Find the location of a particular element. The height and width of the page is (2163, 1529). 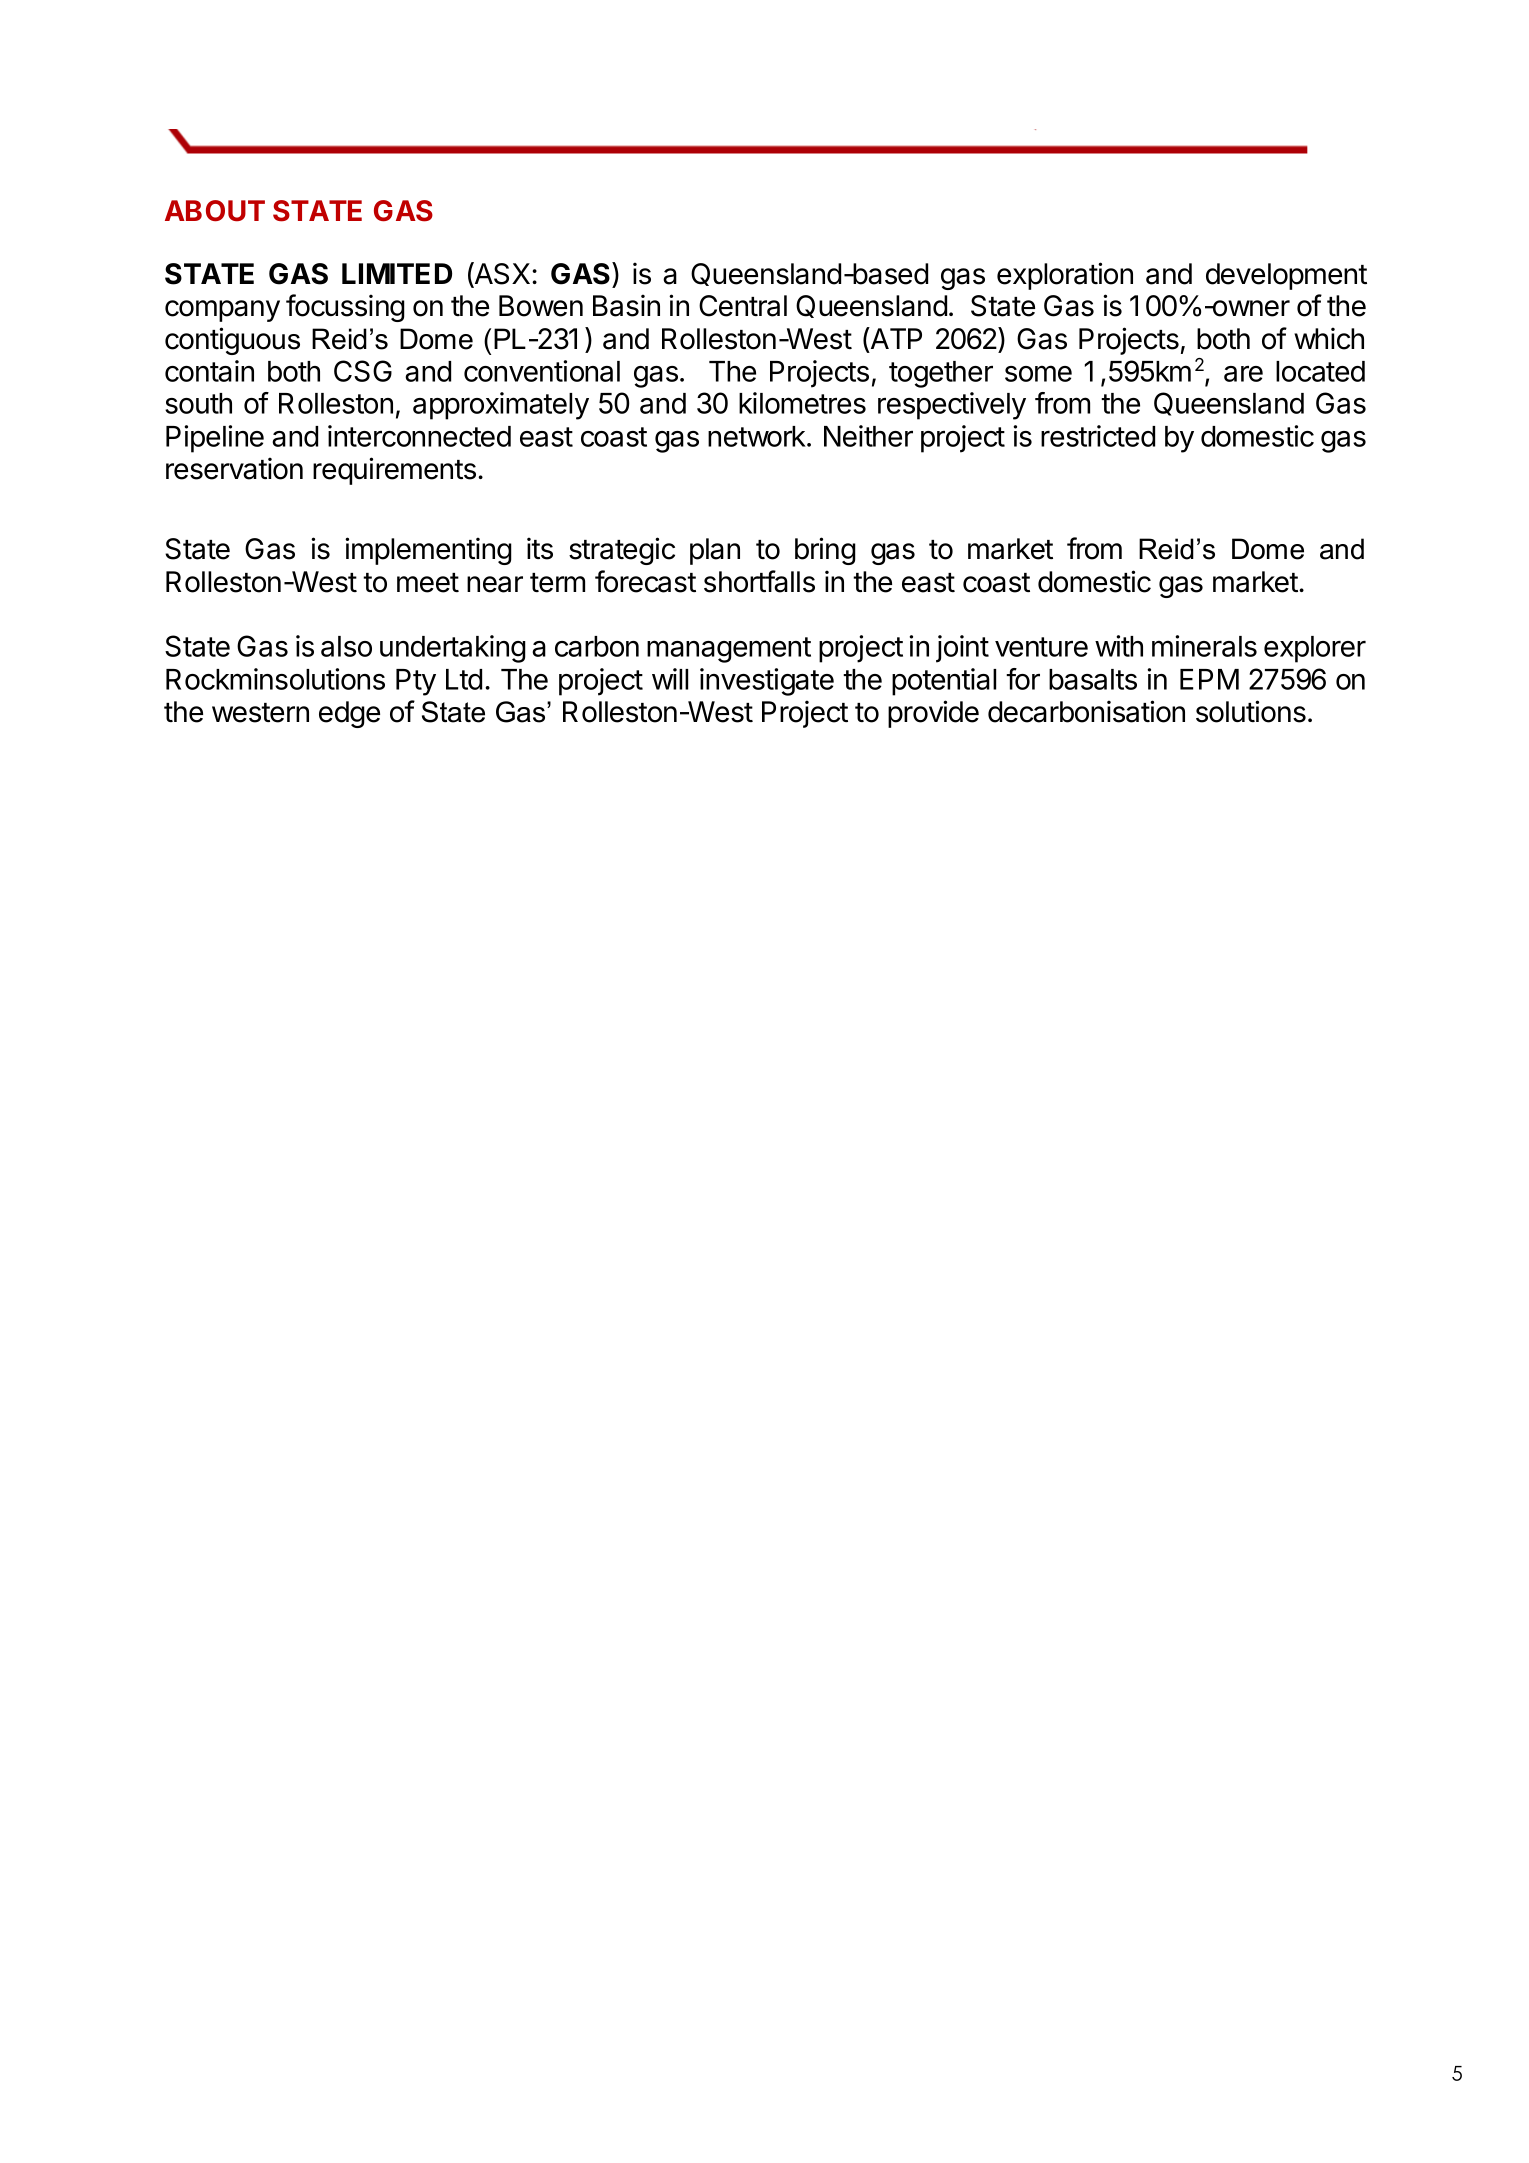

edge is located at coordinates (349, 714).
